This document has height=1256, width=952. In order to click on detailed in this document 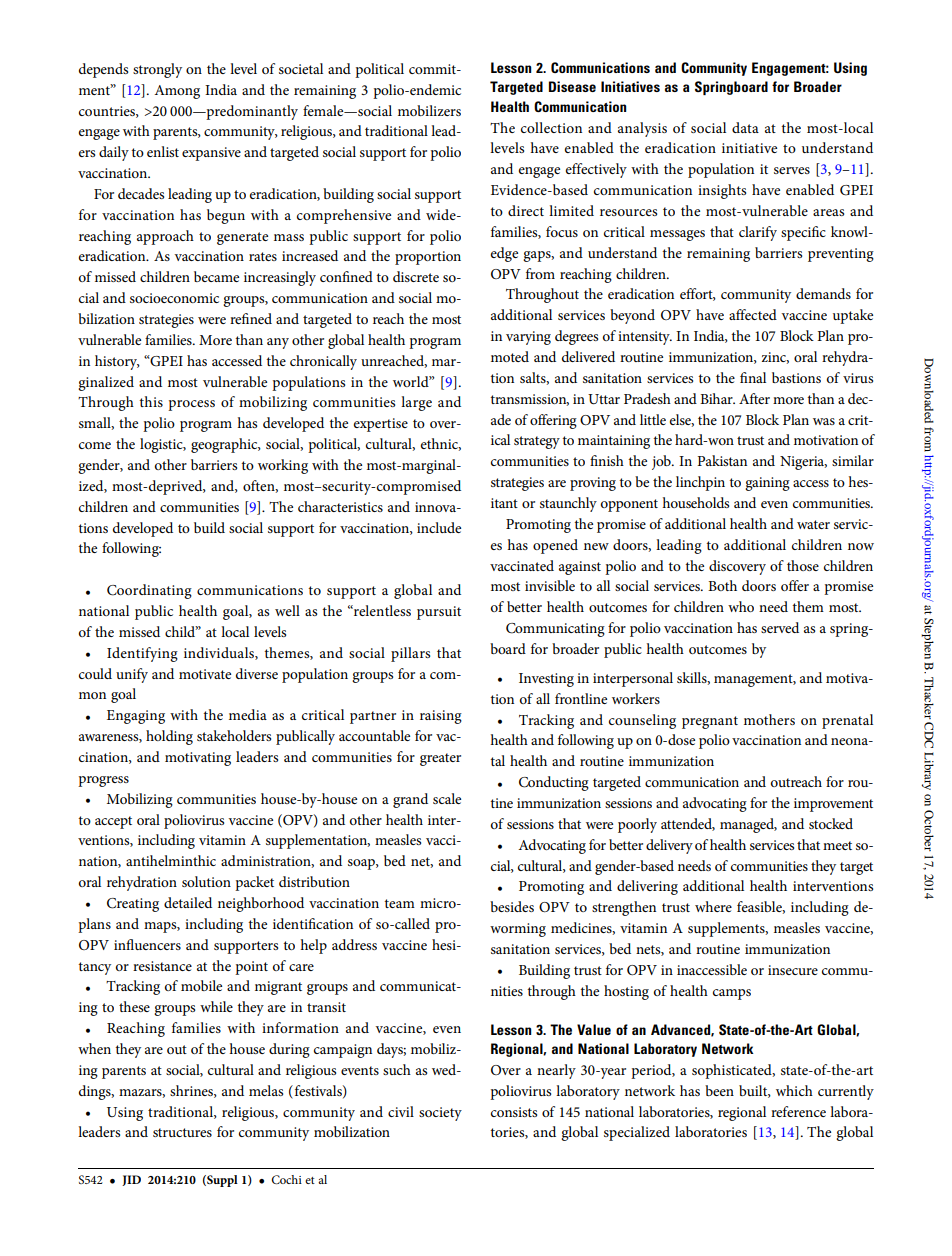, I will do `click(188, 902)`.
